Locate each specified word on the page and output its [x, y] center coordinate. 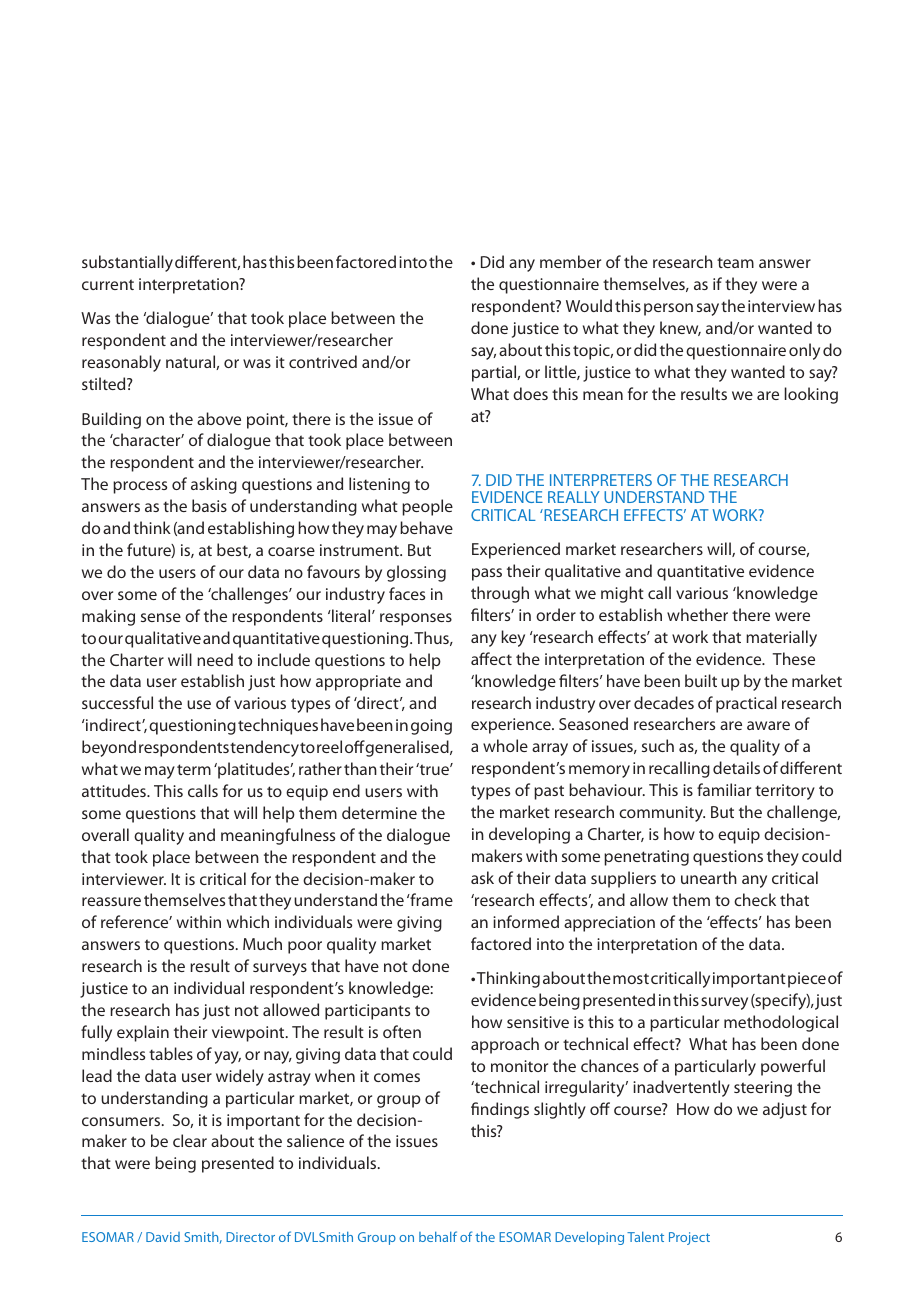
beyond [109, 748]
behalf [438, 1236]
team [735, 262]
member [570, 261]
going [431, 727]
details [736, 767]
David [163, 1237]
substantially [127, 263]
